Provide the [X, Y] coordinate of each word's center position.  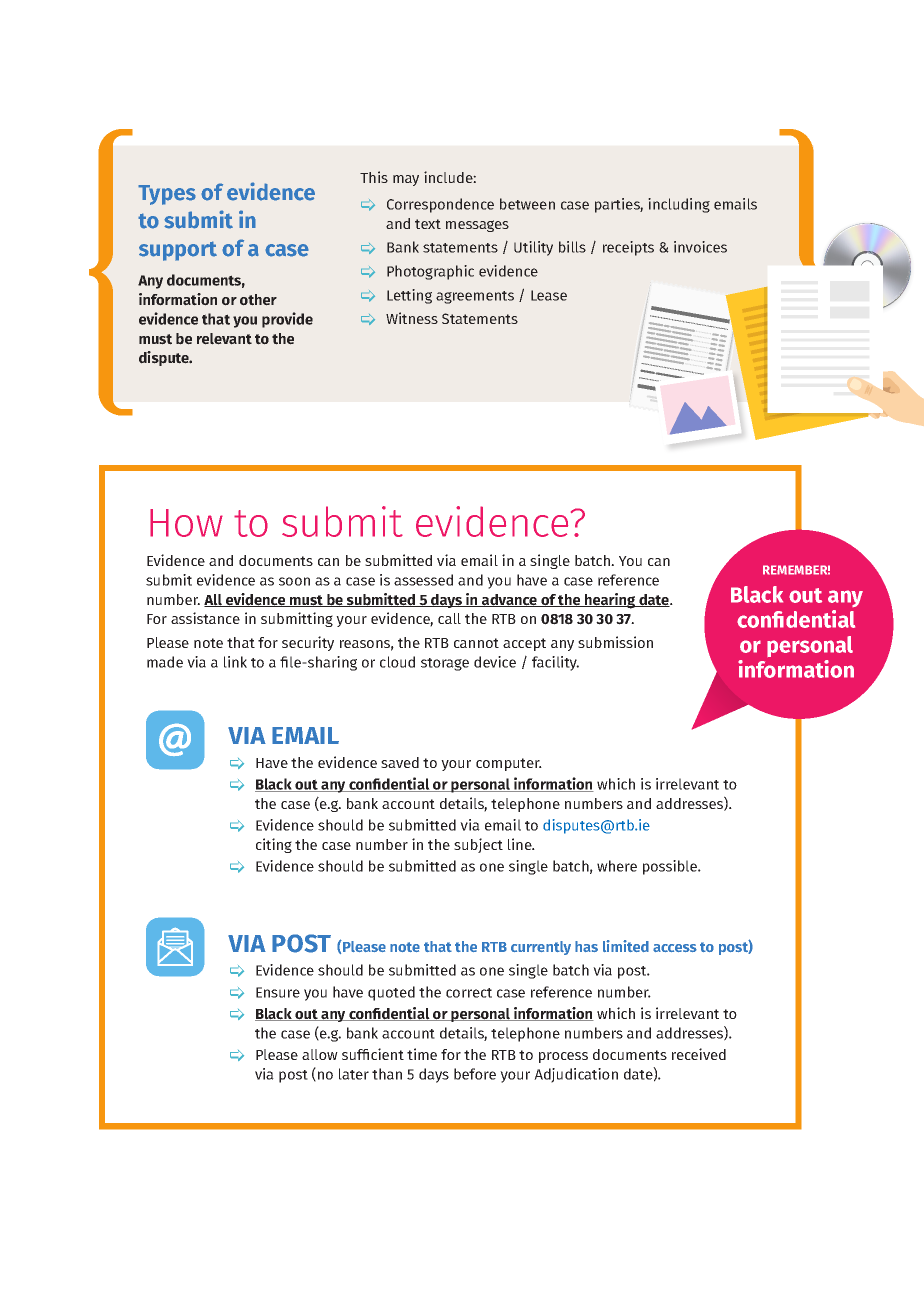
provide [287, 320]
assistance [205, 618]
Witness [412, 318]
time [422, 1054]
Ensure [278, 992]
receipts [628, 248]
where [617, 866]
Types [167, 195]
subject [478, 845]
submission [615, 642]
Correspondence [440, 205]
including [679, 205]
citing [274, 845]
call [449, 618]
